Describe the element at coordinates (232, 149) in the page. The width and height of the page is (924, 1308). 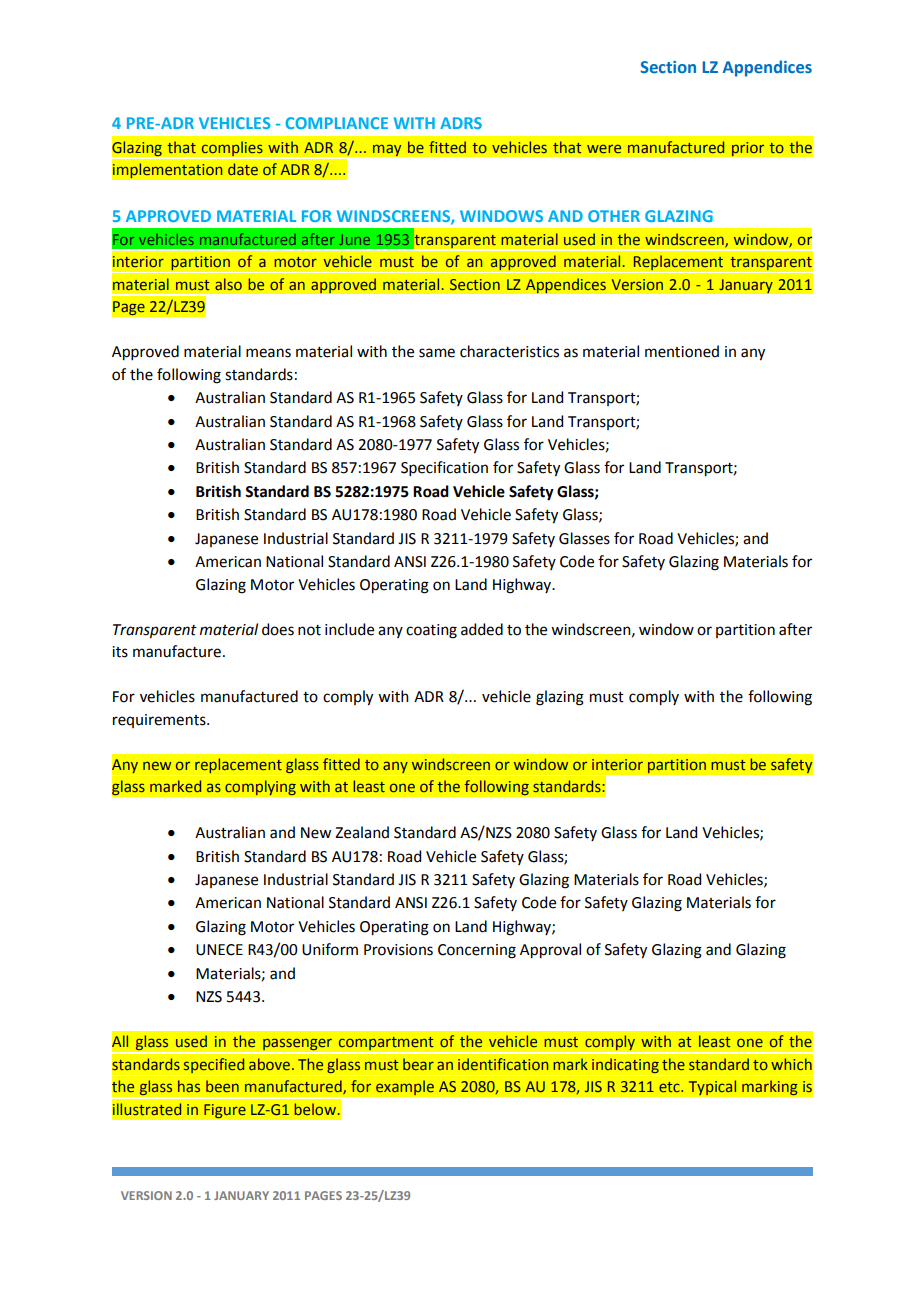
I see `complies` at that location.
